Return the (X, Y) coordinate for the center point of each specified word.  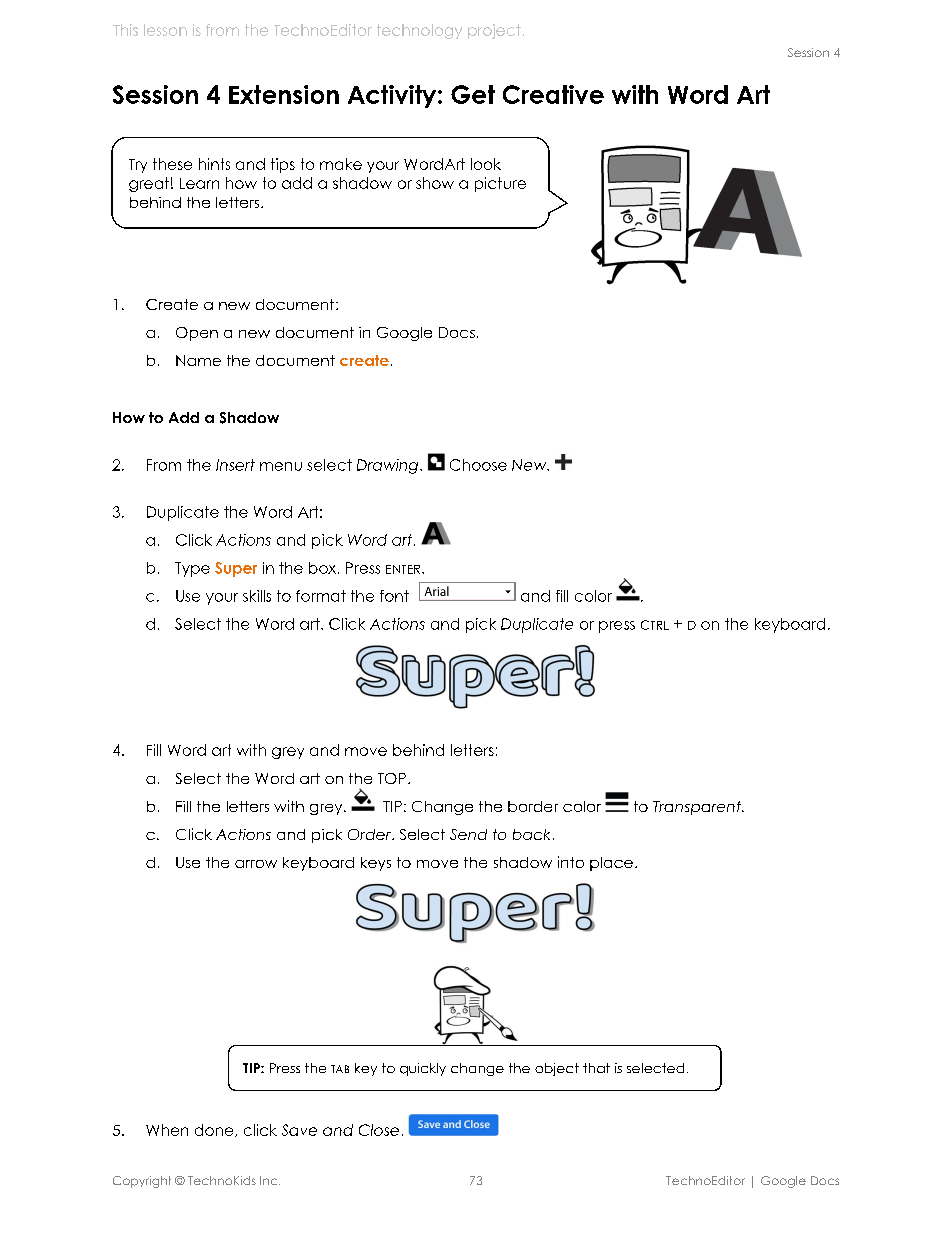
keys (376, 864)
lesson (165, 30)
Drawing (387, 466)
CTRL (655, 625)
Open (197, 334)
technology (419, 31)
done (215, 1130)
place (611, 864)
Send (468, 834)
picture (500, 184)
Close (379, 1130)
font (394, 596)
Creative (553, 94)
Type (192, 569)
